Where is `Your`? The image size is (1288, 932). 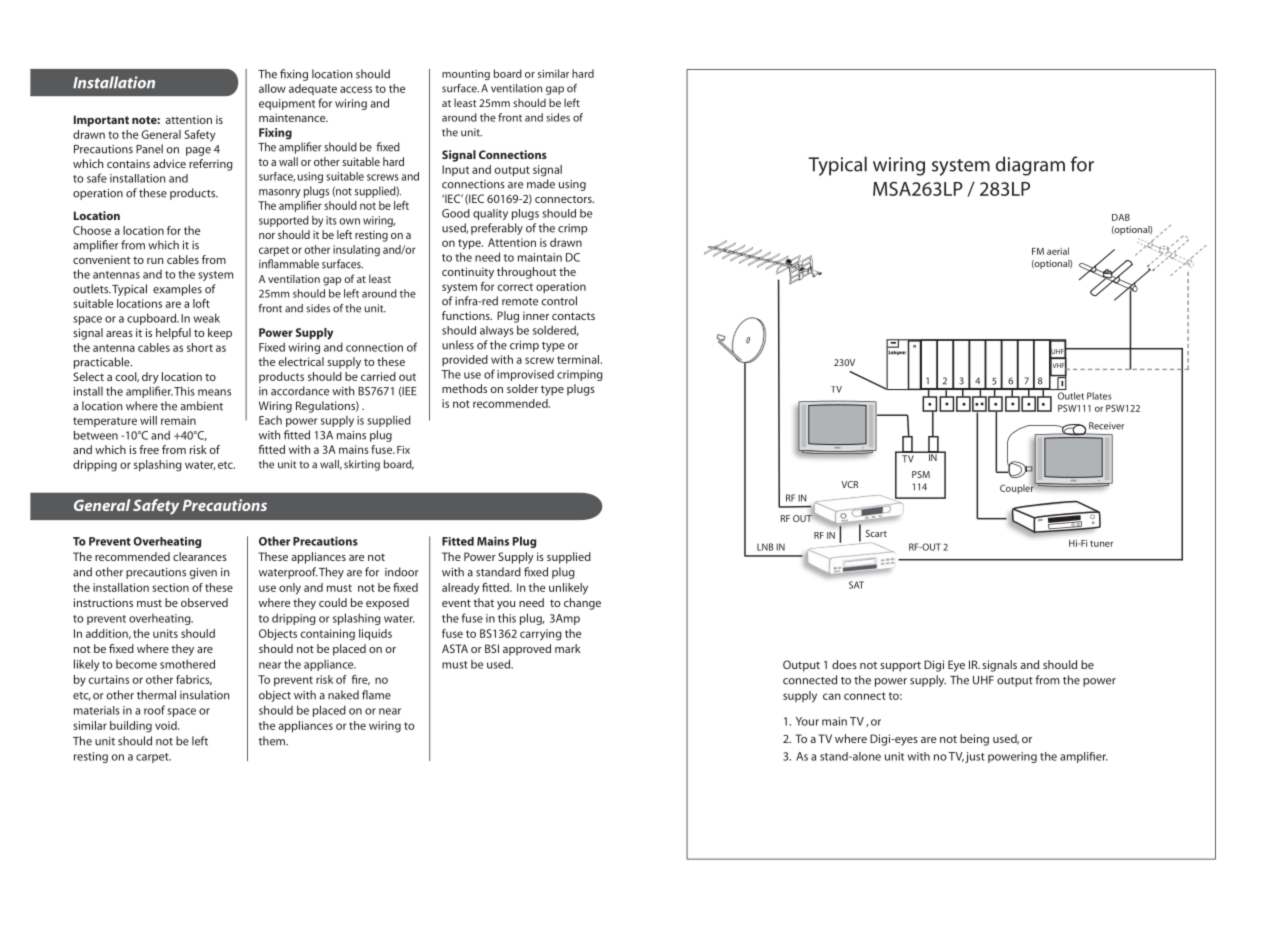
Your is located at coordinates (807, 721).
